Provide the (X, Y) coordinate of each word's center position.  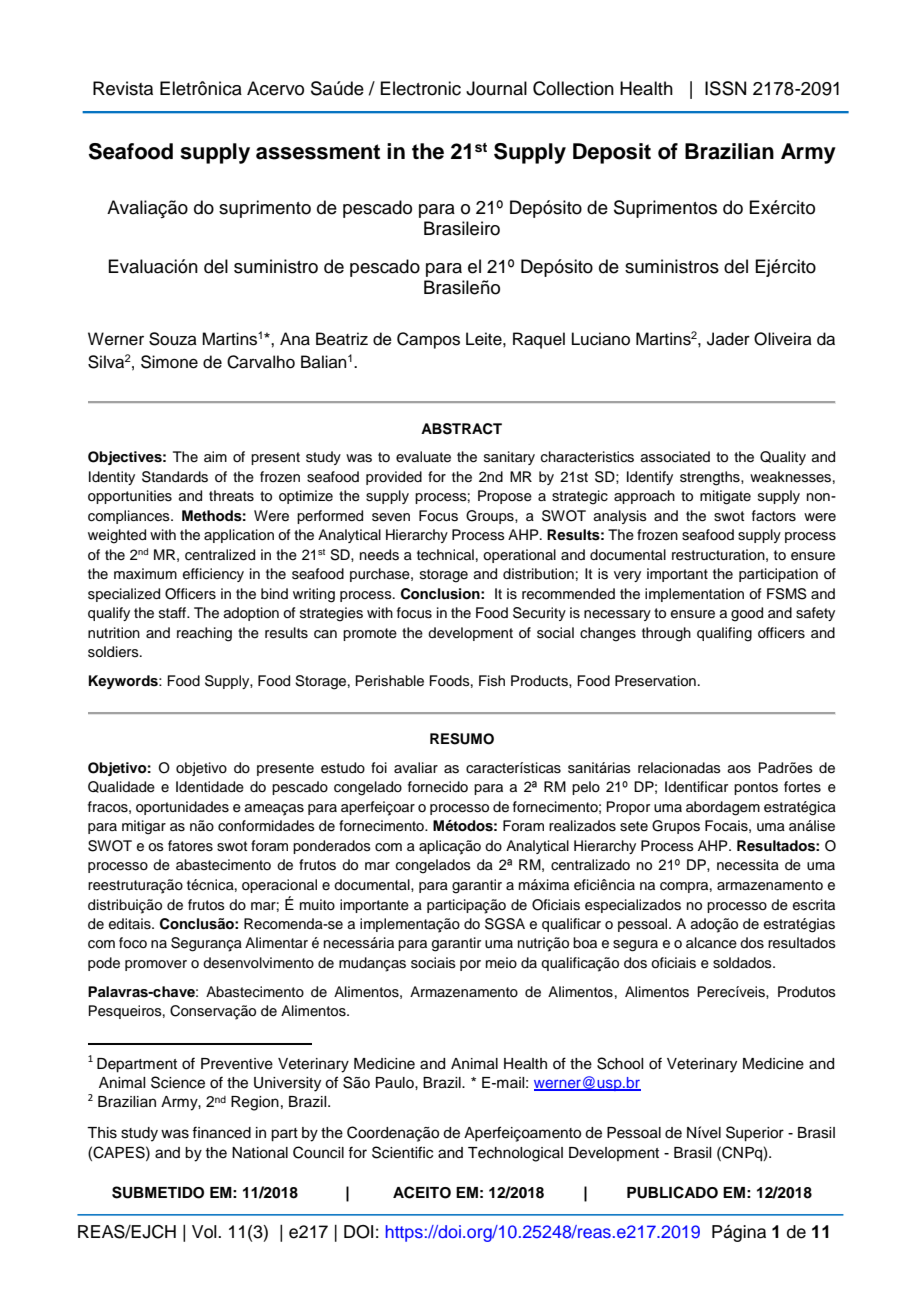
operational (519, 556)
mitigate (725, 497)
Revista (123, 88)
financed (221, 1132)
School (620, 1063)
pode (104, 964)
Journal (496, 88)
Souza (173, 339)
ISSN (725, 88)
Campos (428, 340)
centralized (220, 555)
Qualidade (121, 787)
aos (739, 769)
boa (585, 943)
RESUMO (462, 739)
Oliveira (783, 339)
